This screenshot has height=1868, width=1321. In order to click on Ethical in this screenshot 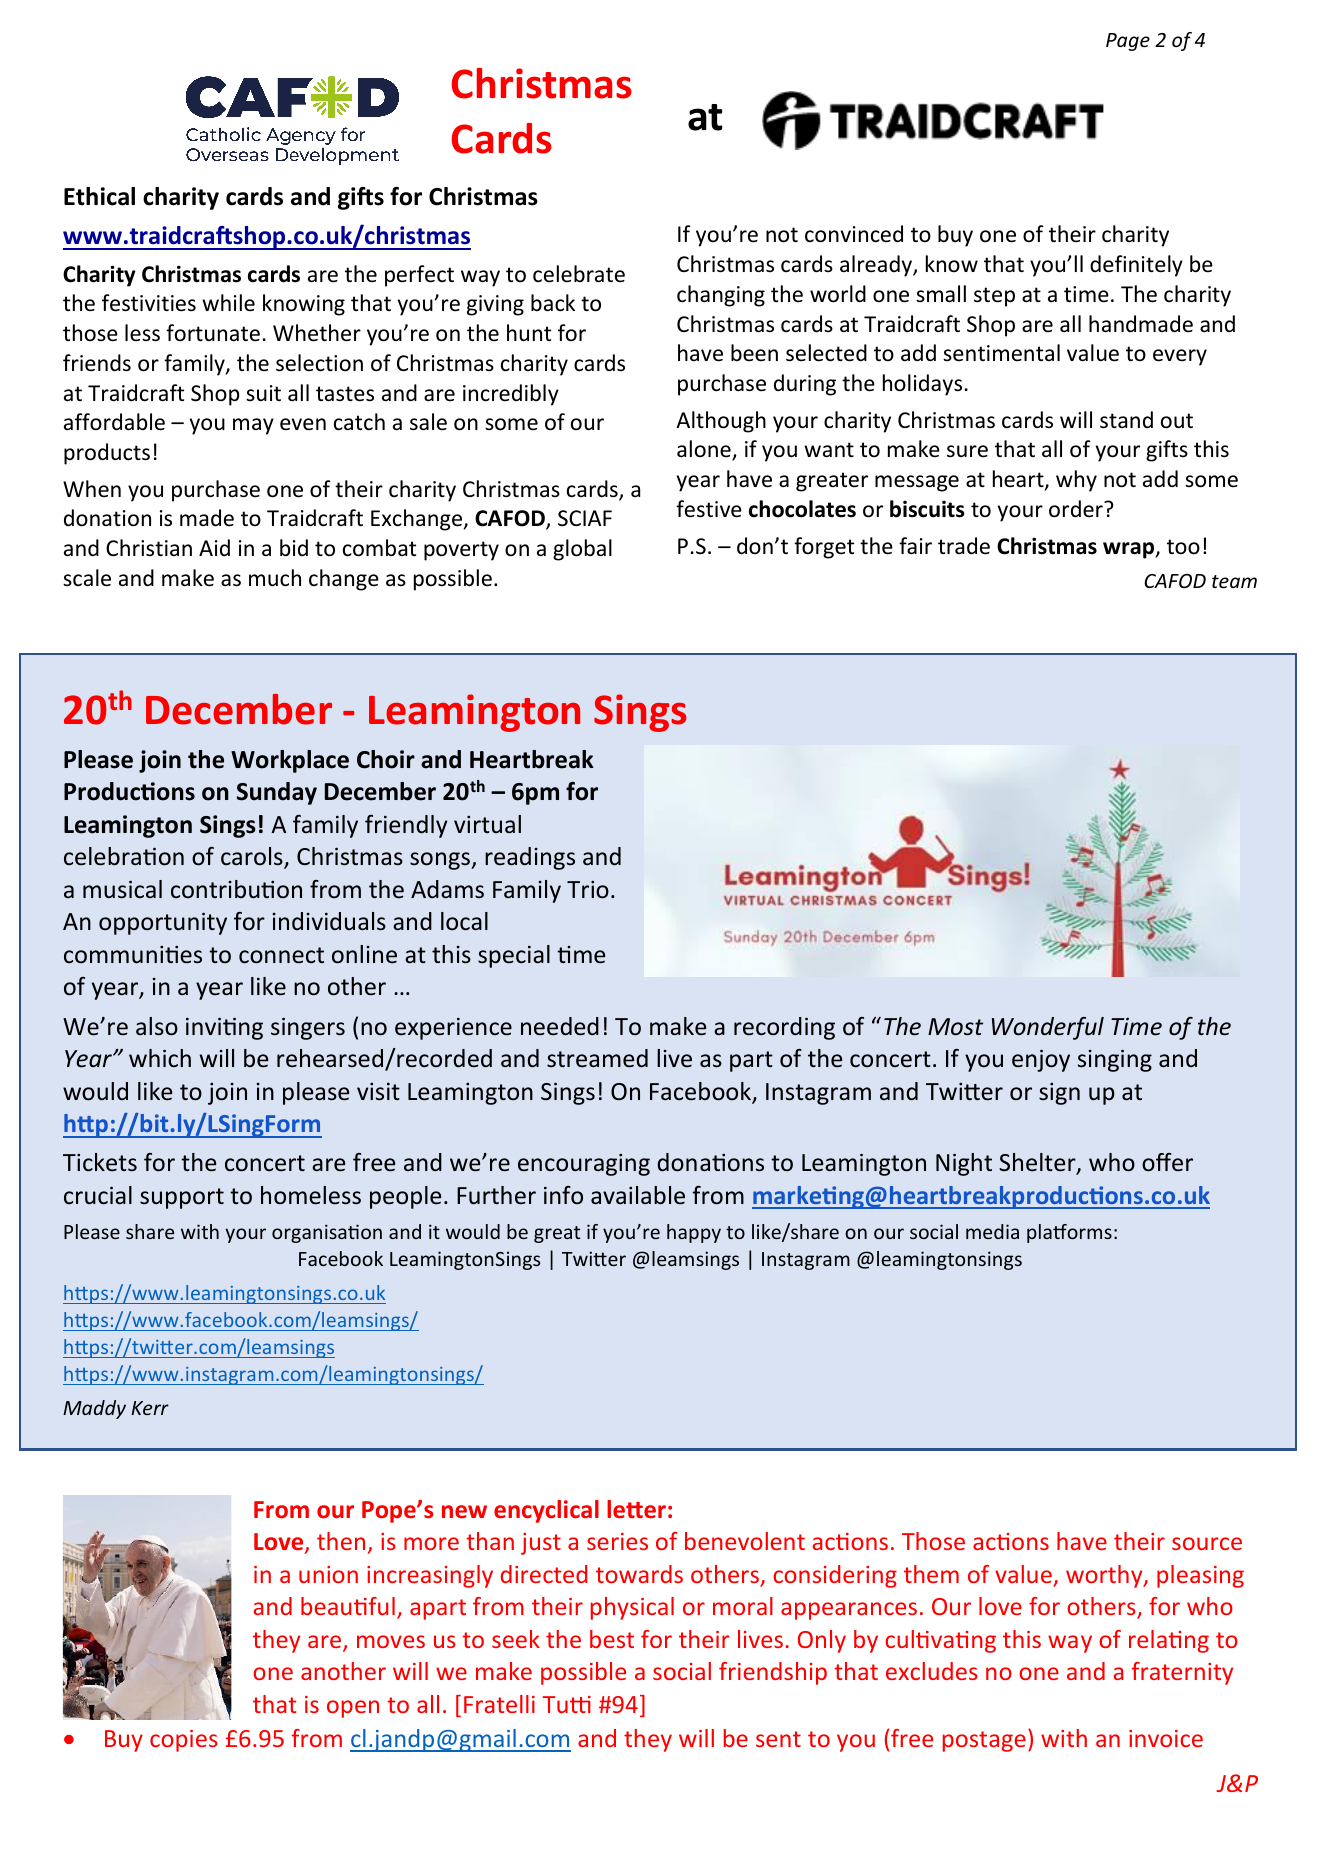, I will do `click(99, 196)`.
